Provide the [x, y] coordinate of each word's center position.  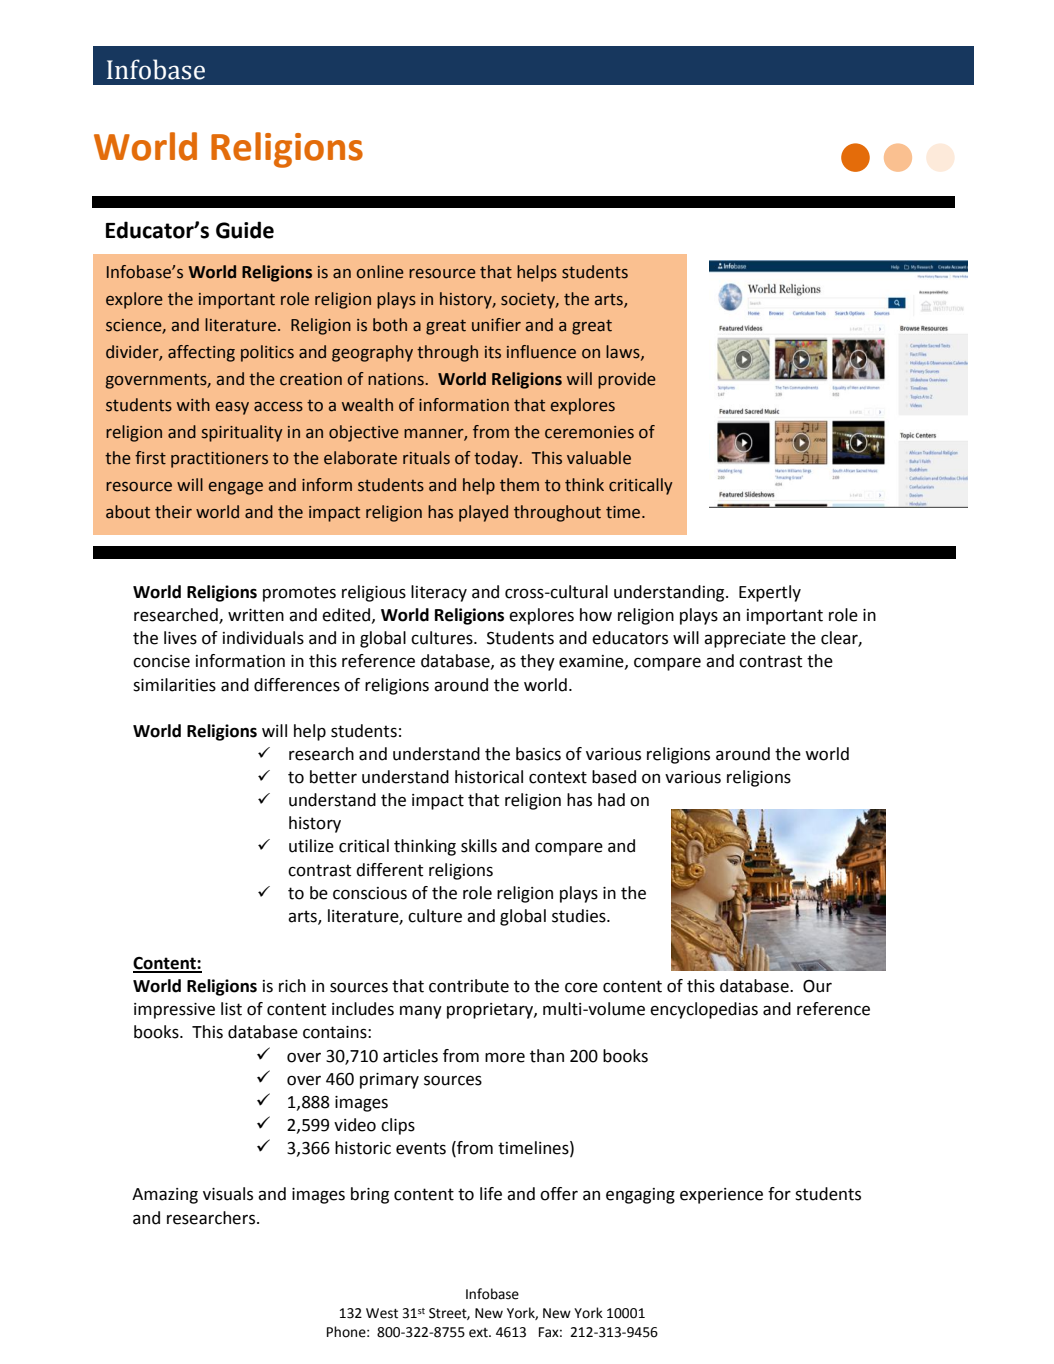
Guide [245, 230]
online [380, 272]
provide [627, 380]
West [382, 1313]
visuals [228, 1194]
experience [721, 1196]
